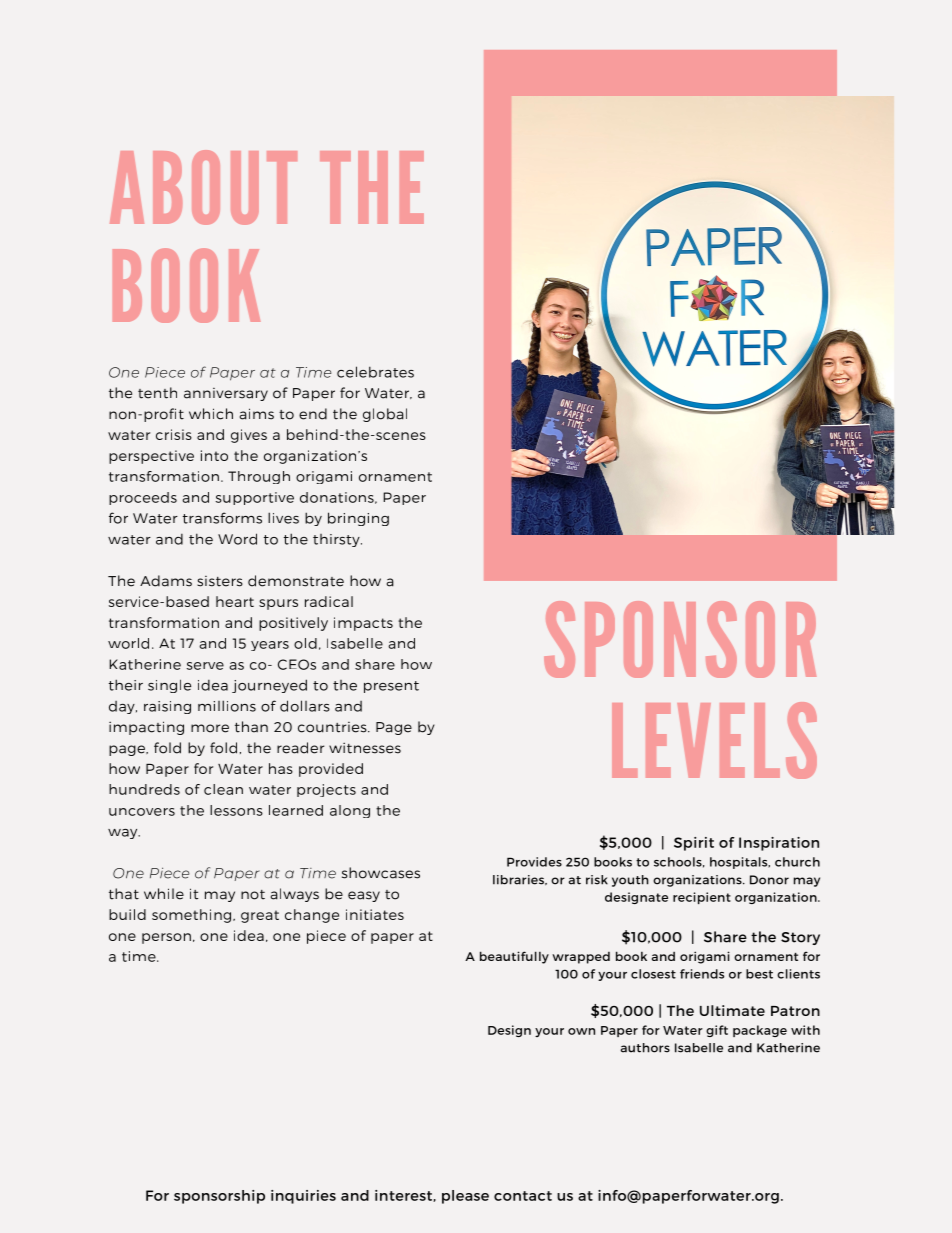 The height and width of the page is (1233, 952). What do you see at coordinates (385, 415) in the page?
I see `global` at bounding box center [385, 415].
